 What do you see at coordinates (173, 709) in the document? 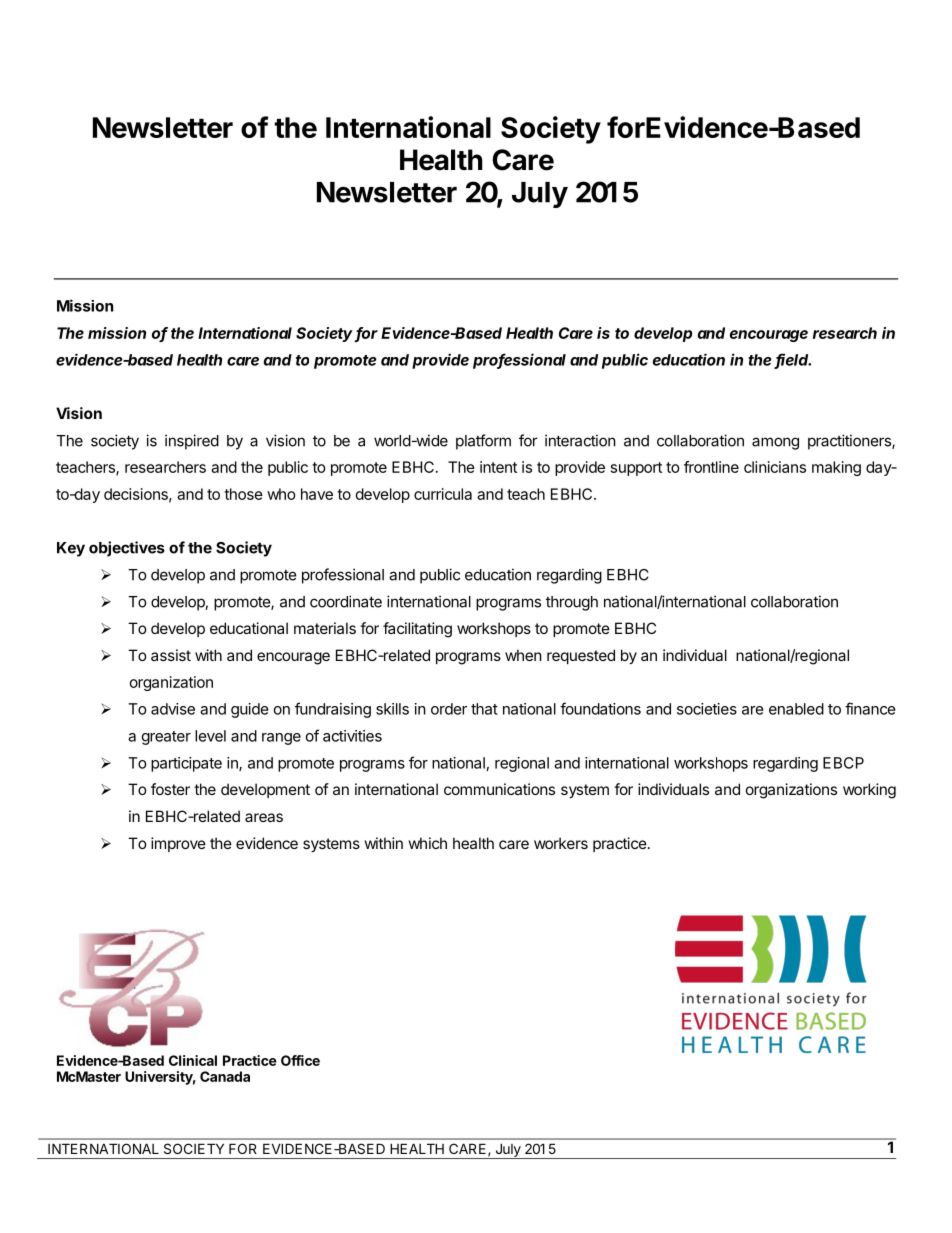
I see `advise` at bounding box center [173, 709].
